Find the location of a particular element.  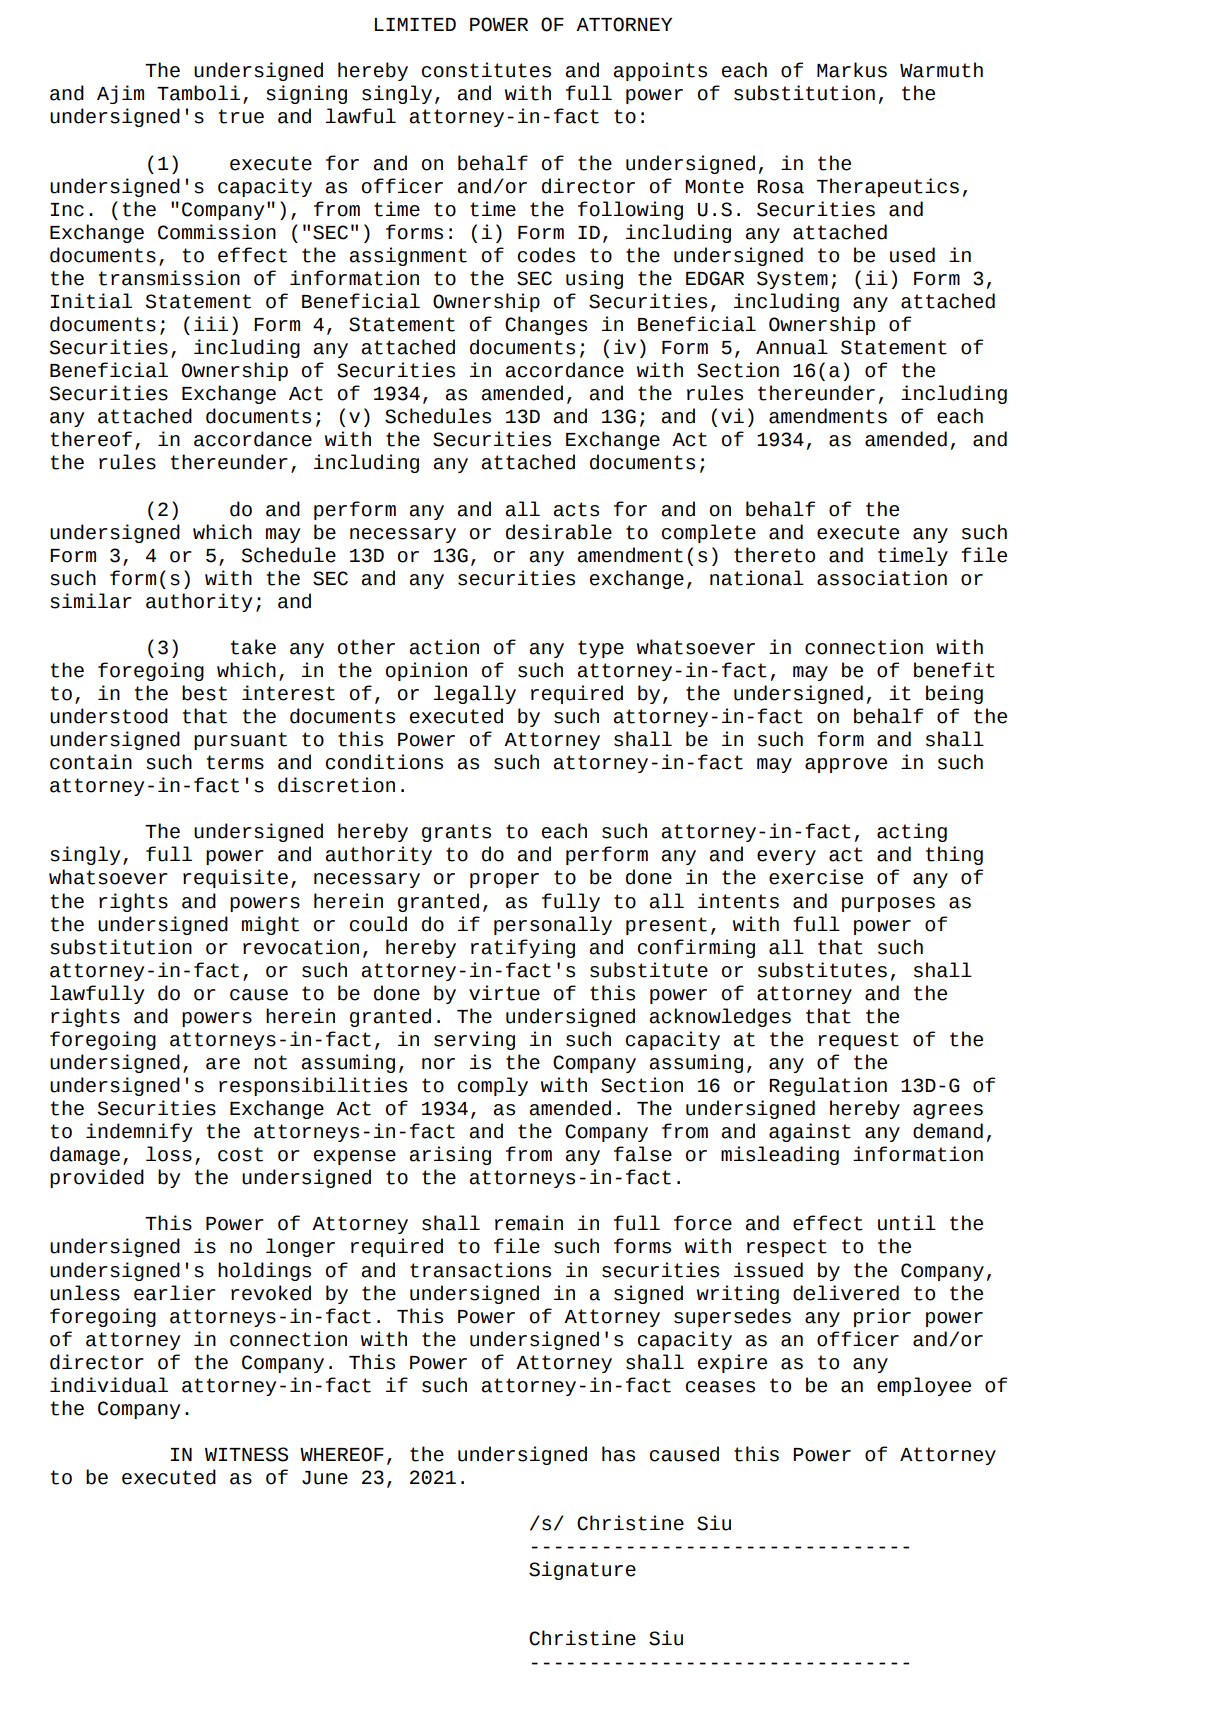

until is located at coordinates (907, 1223).
